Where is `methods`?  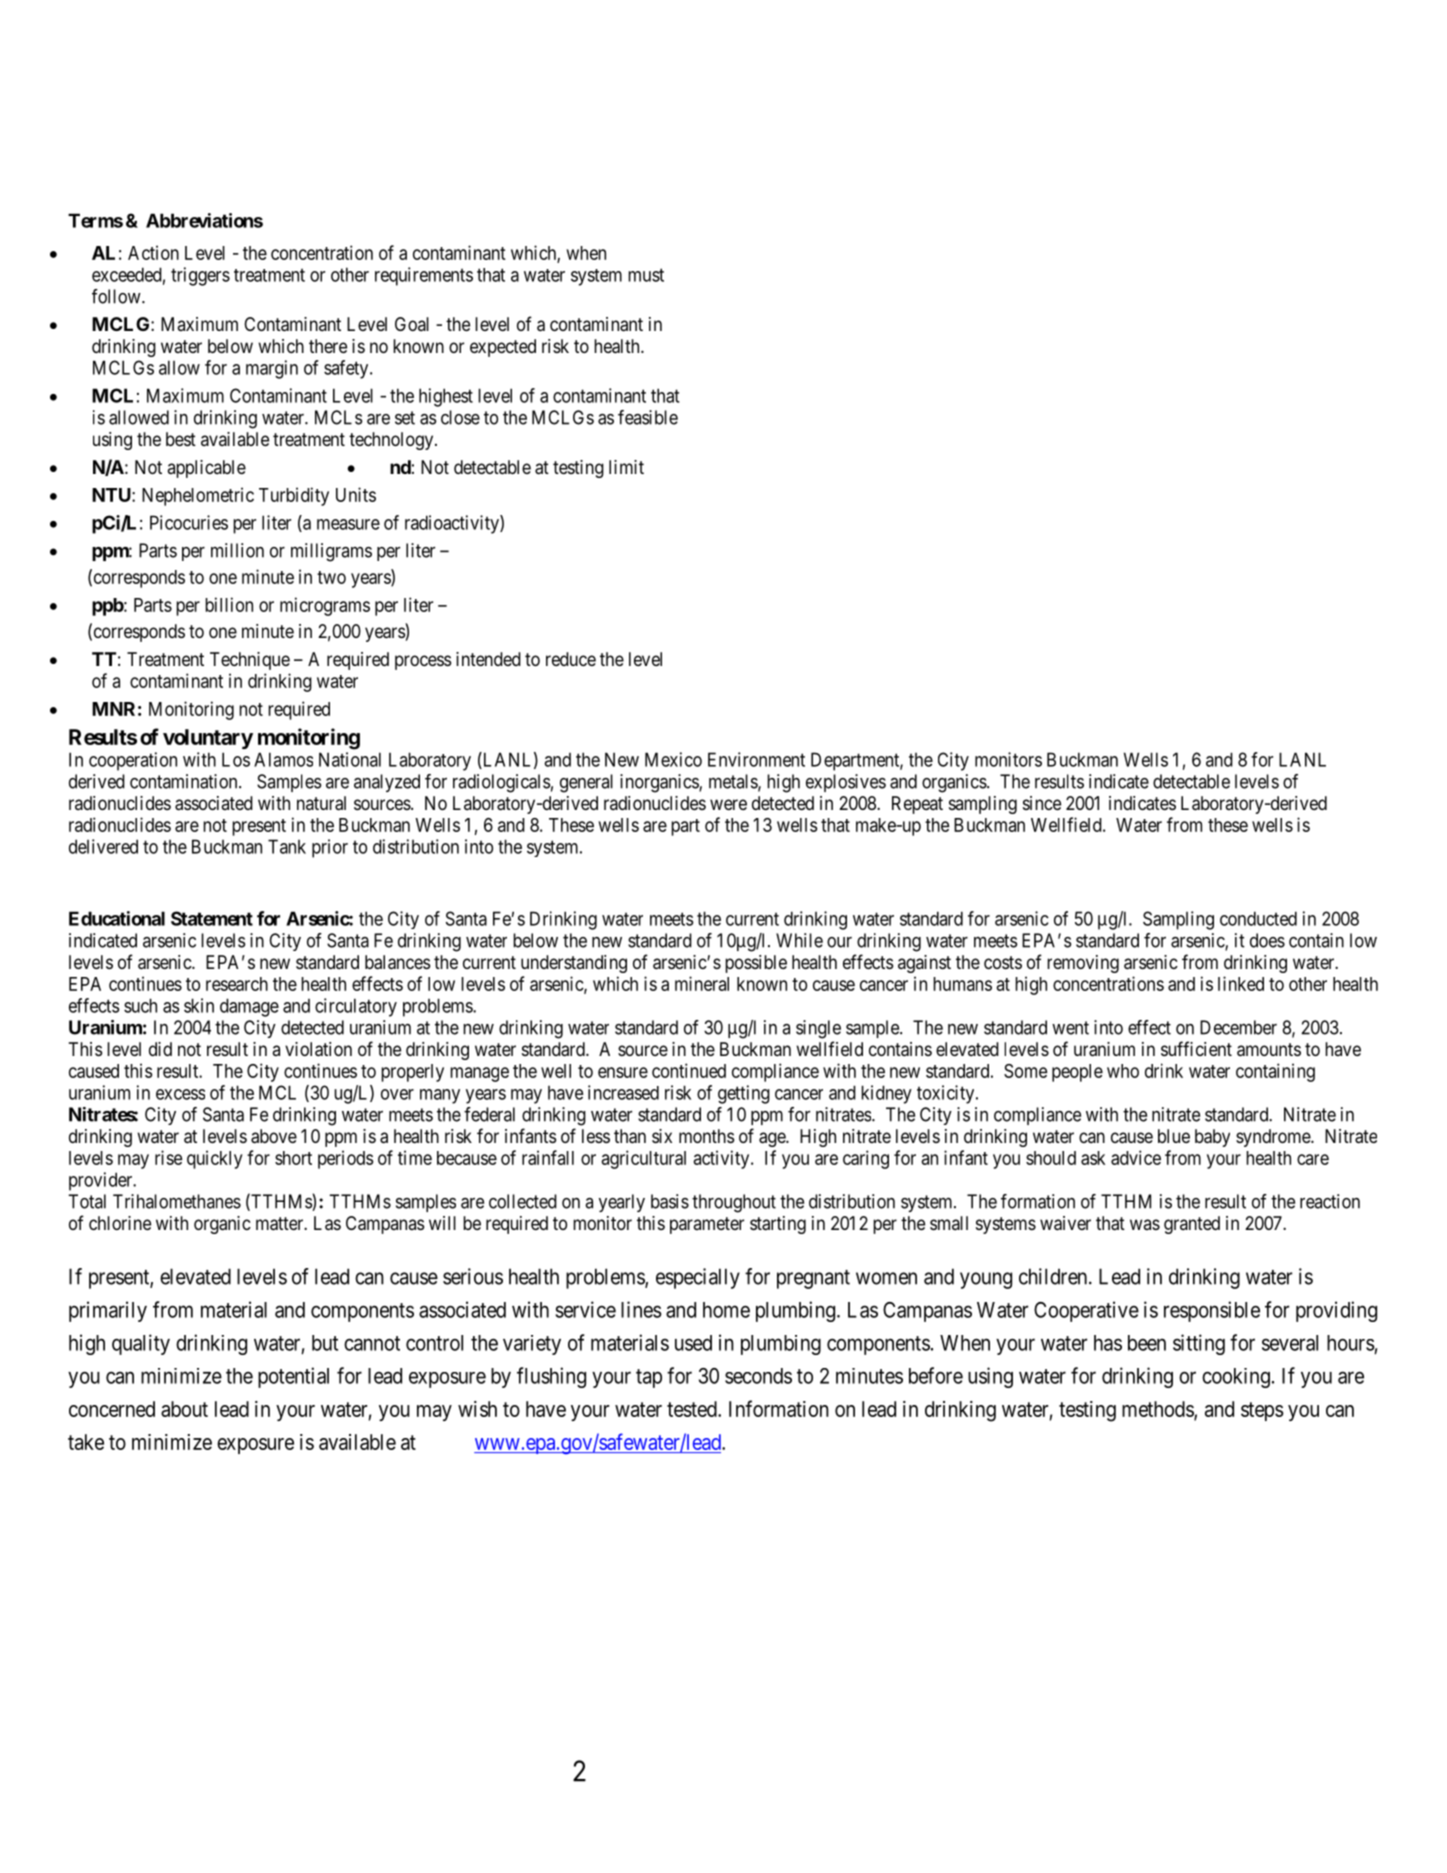
methods is located at coordinates (1158, 1410).
